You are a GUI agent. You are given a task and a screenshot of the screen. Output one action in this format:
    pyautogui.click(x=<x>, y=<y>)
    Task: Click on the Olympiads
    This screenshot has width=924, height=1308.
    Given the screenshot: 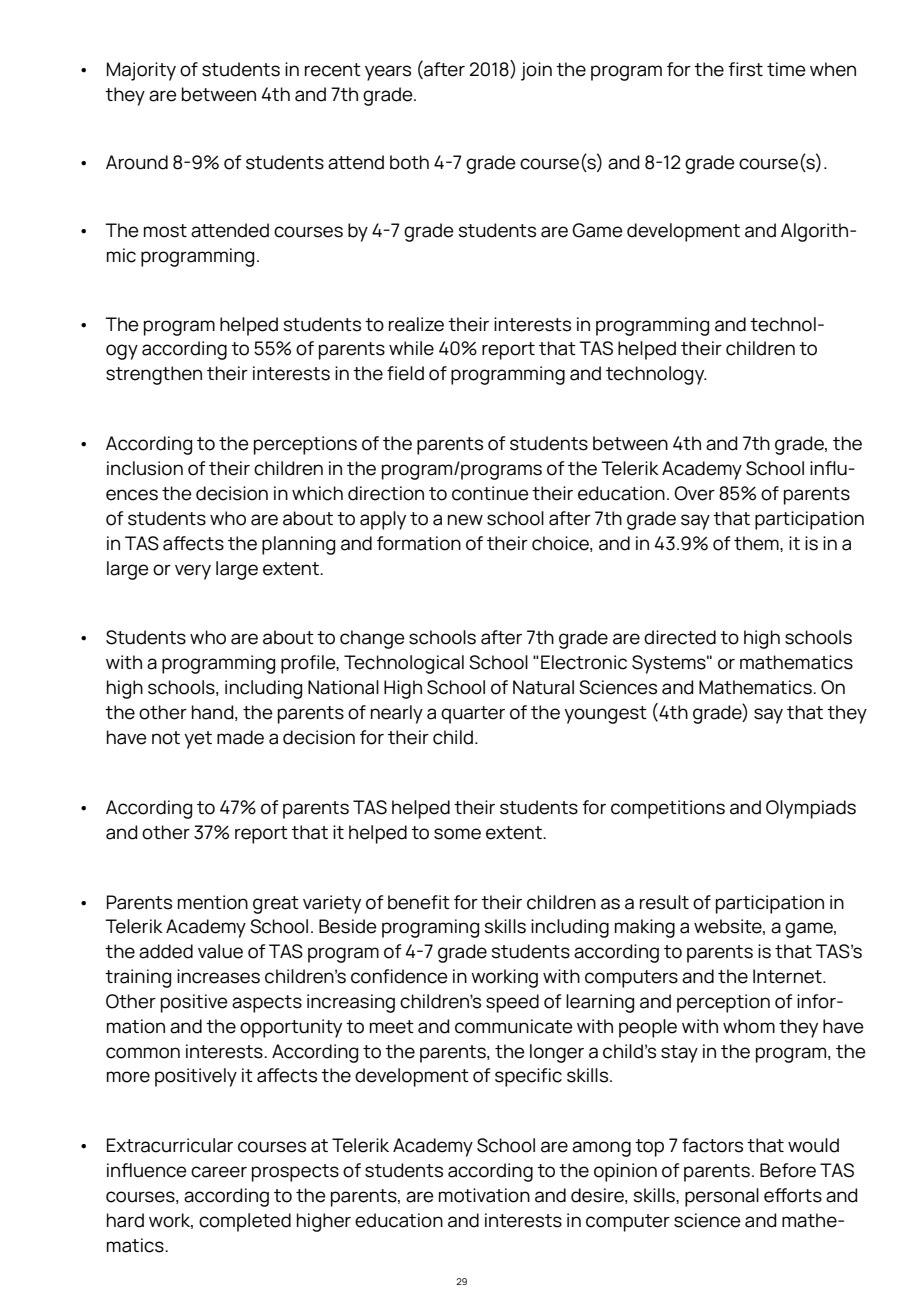 What is the action you would take?
    pyautogui.click(x=811, y=809)
